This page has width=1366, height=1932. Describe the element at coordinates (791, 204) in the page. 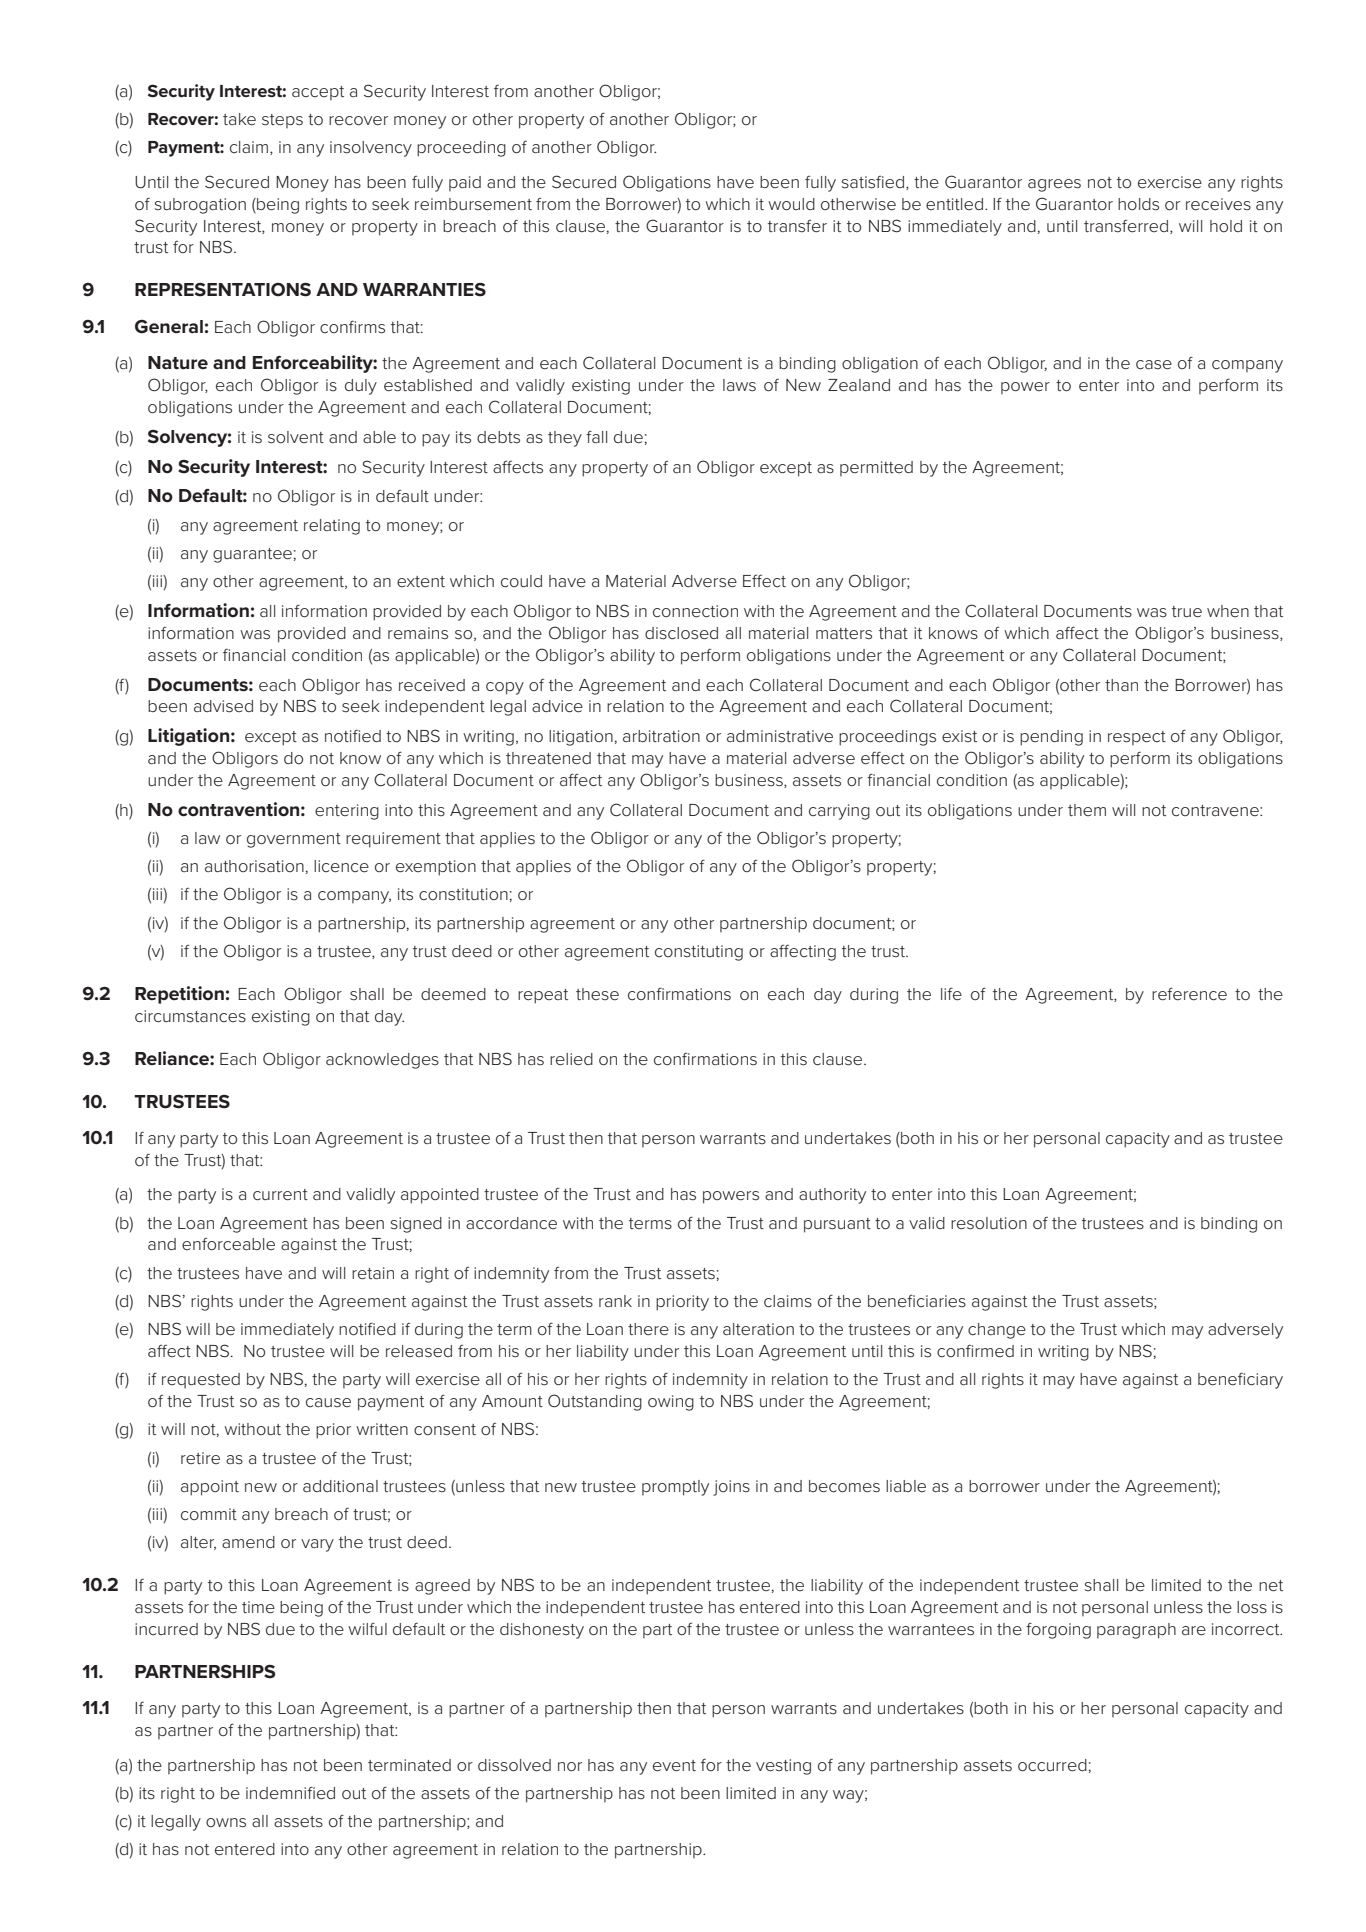

I see `would` at that location.
